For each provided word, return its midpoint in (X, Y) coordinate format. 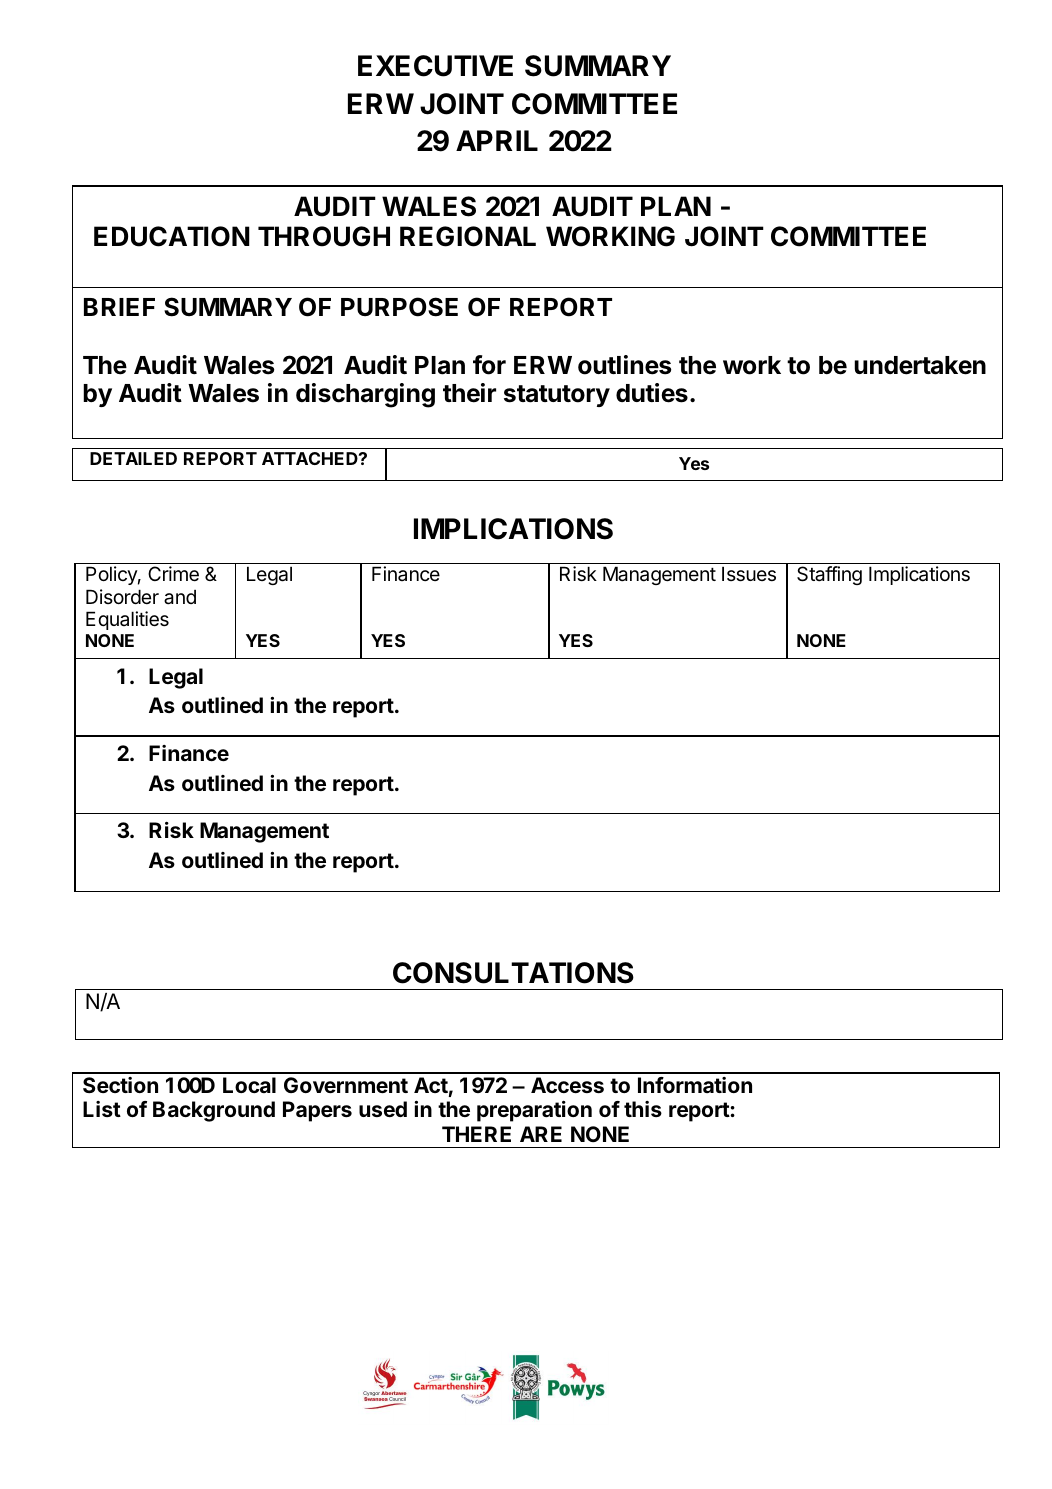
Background (214, 1111)
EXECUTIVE (435, 66)
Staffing (829, 575)
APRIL (497, 140)
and (180, 597)
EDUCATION (172, 236)
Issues (749, 574)
